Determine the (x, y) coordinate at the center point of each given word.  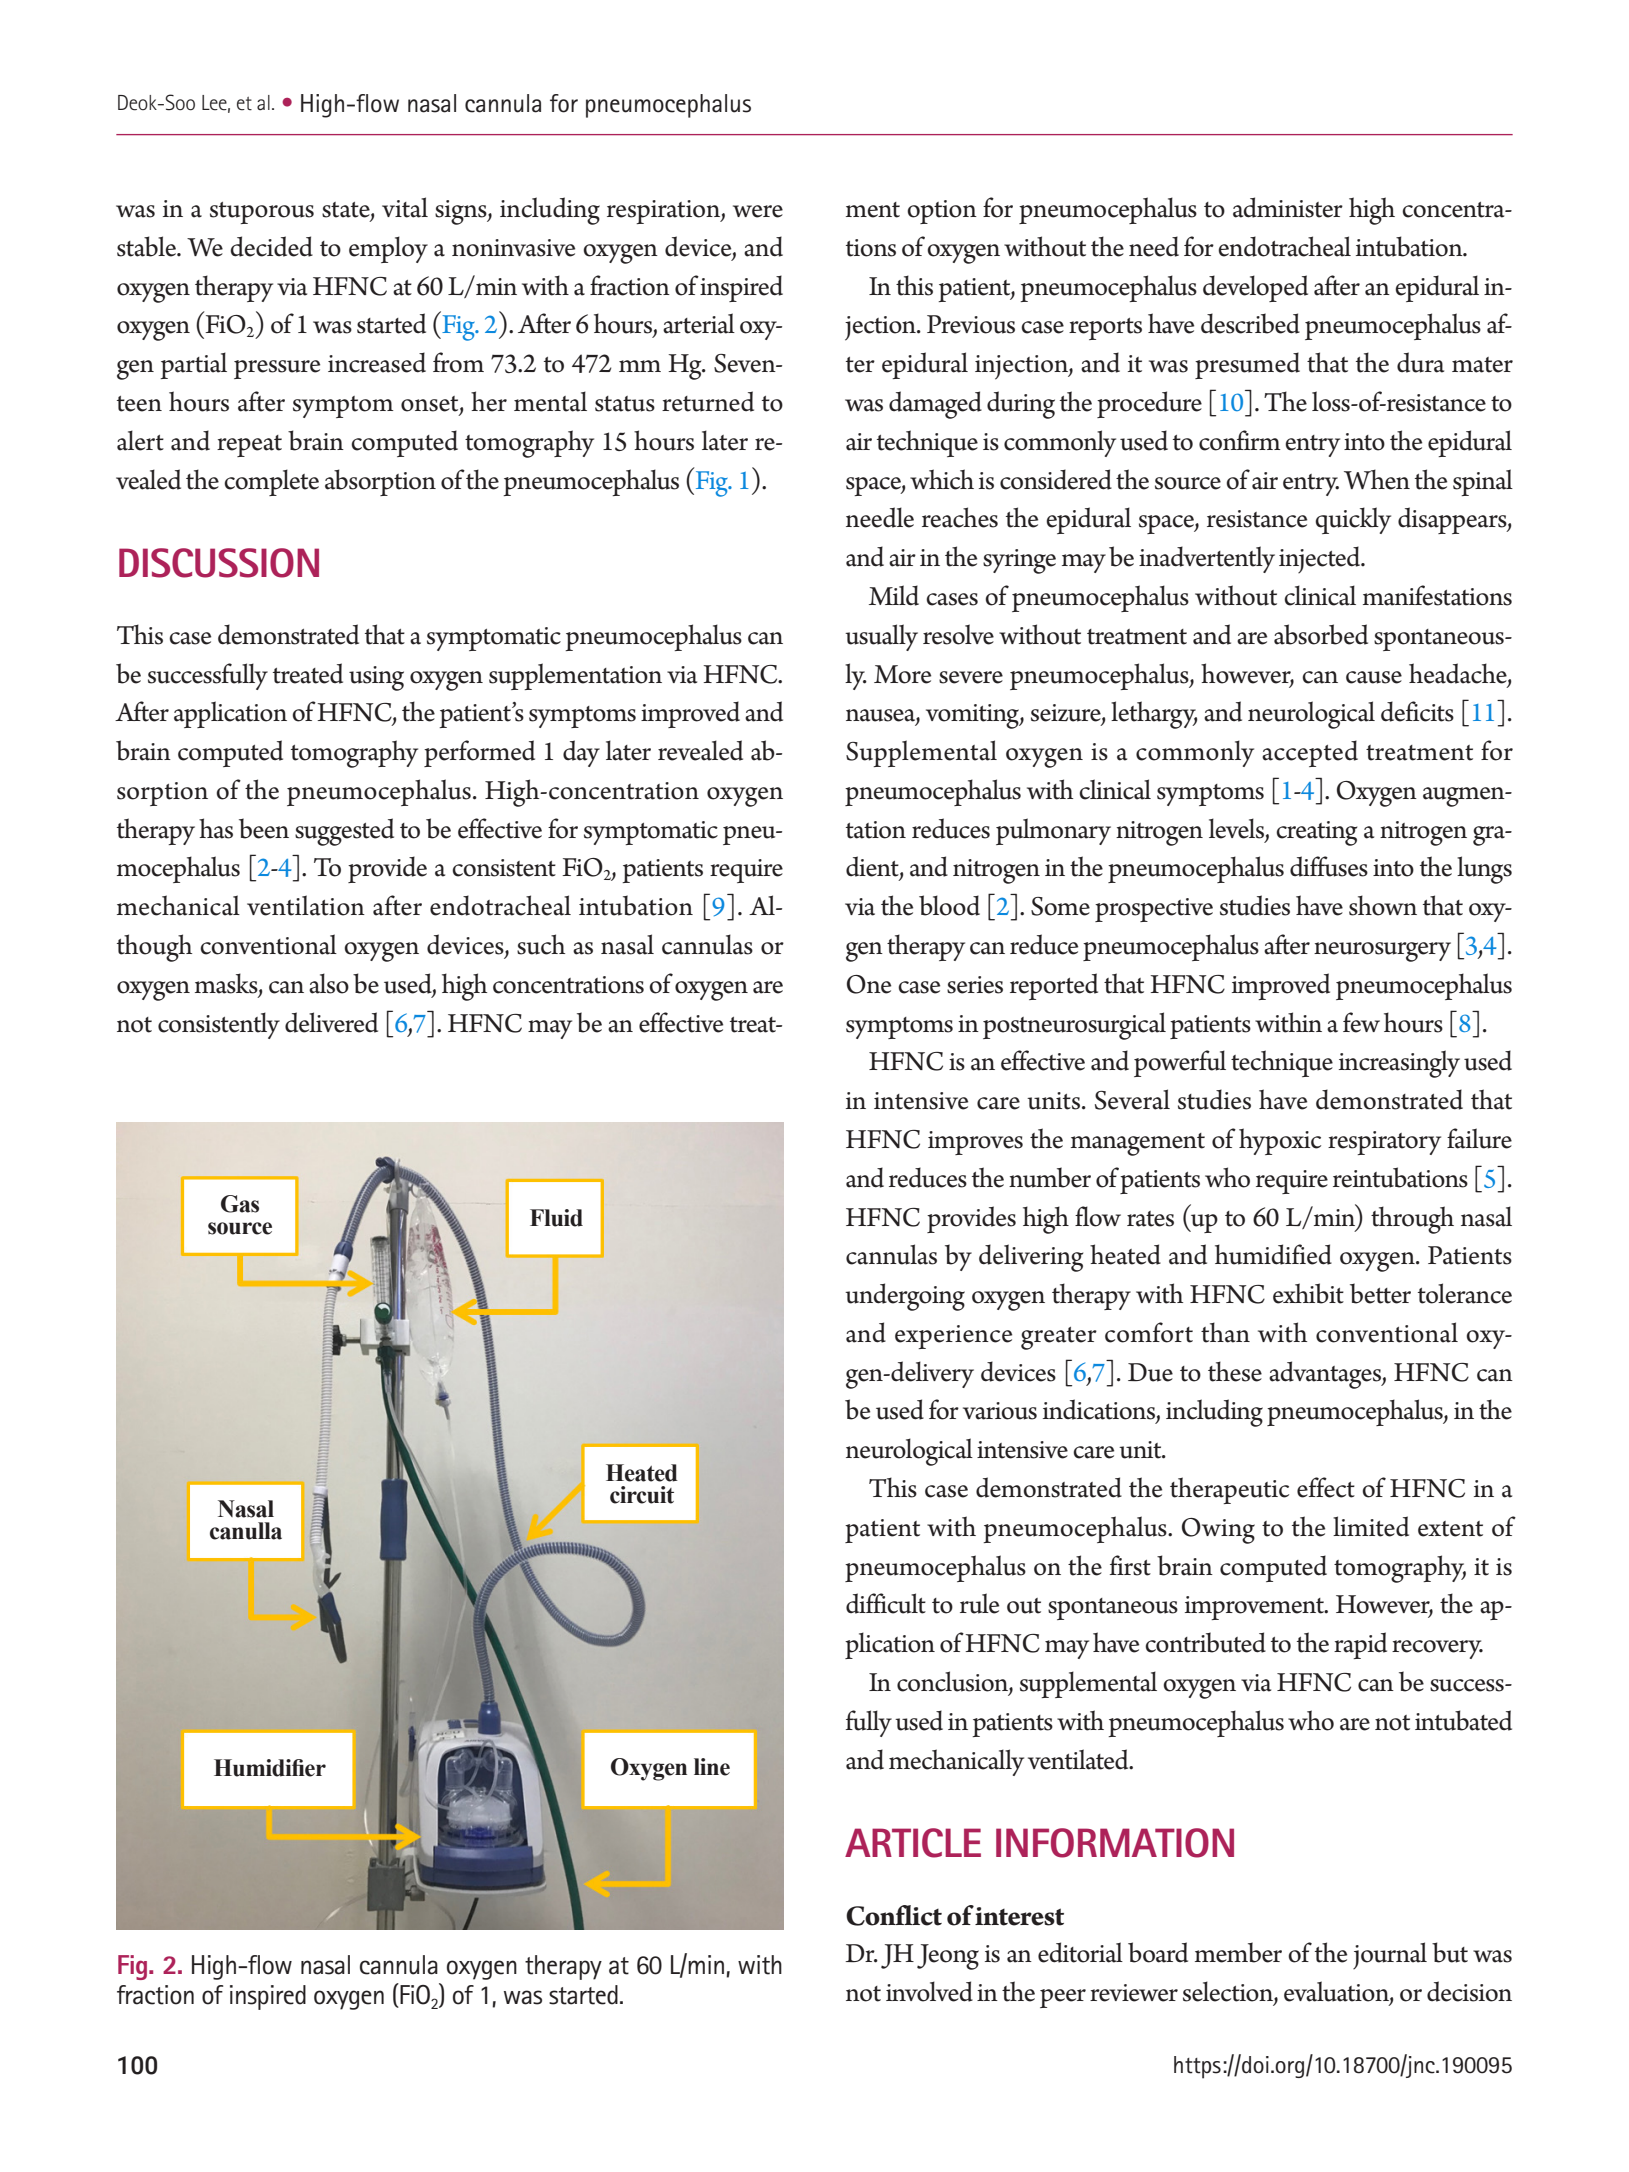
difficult (886, 1603)
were (758, 211)
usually (881, 637)
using (376, 678)
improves (975, 1143)
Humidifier (270, 1768)
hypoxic (1280, 1141)
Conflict (894, 1915)
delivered (331, 1022)
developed (1255, 288)
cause (1374, 677)
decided (271, 246)
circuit (642, 1495)
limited (1371, 1526)
